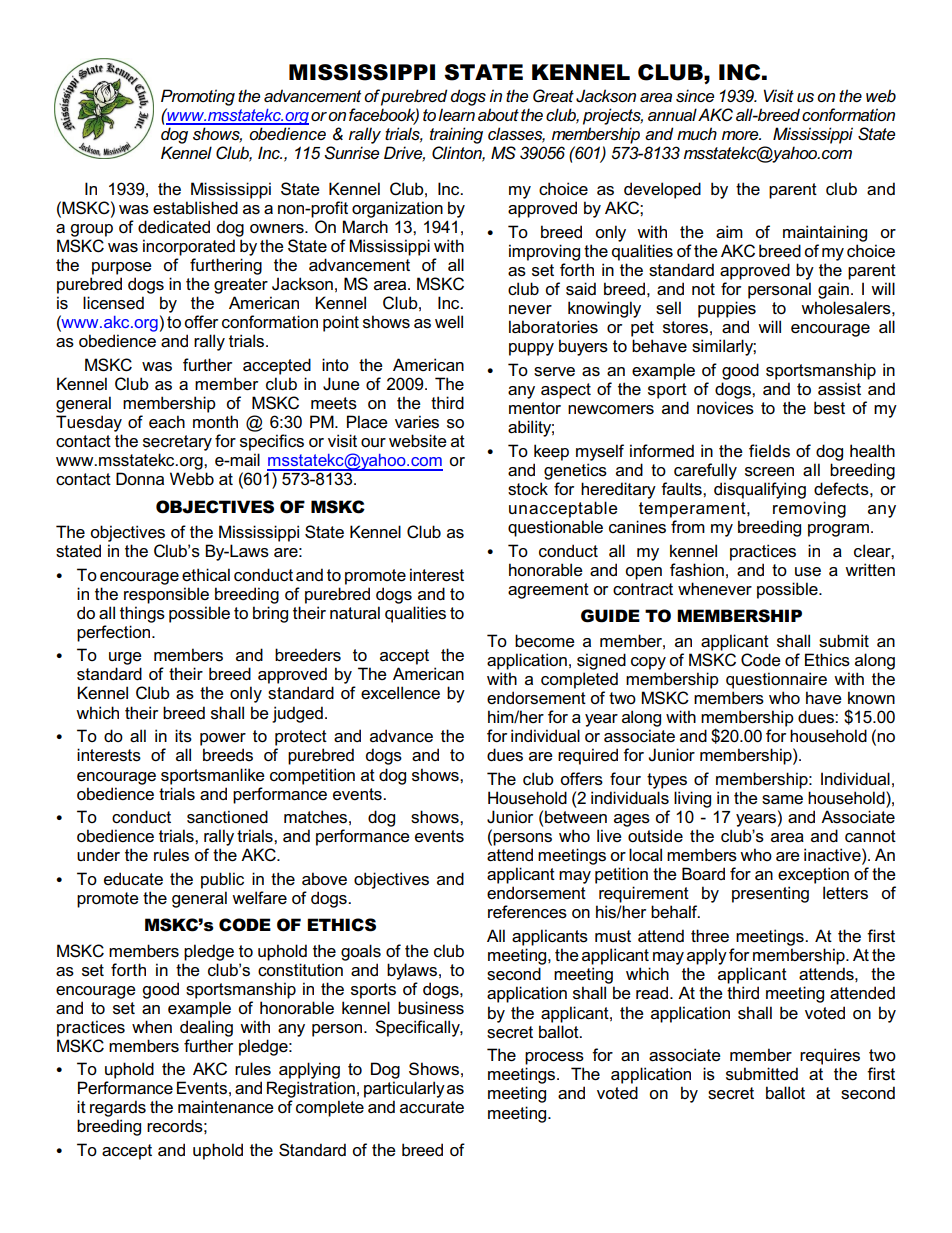 The height and width of the image is (1233, 952). Describe the element at coordinates (432, 1107) in the image. I see `accurate` at that location.
